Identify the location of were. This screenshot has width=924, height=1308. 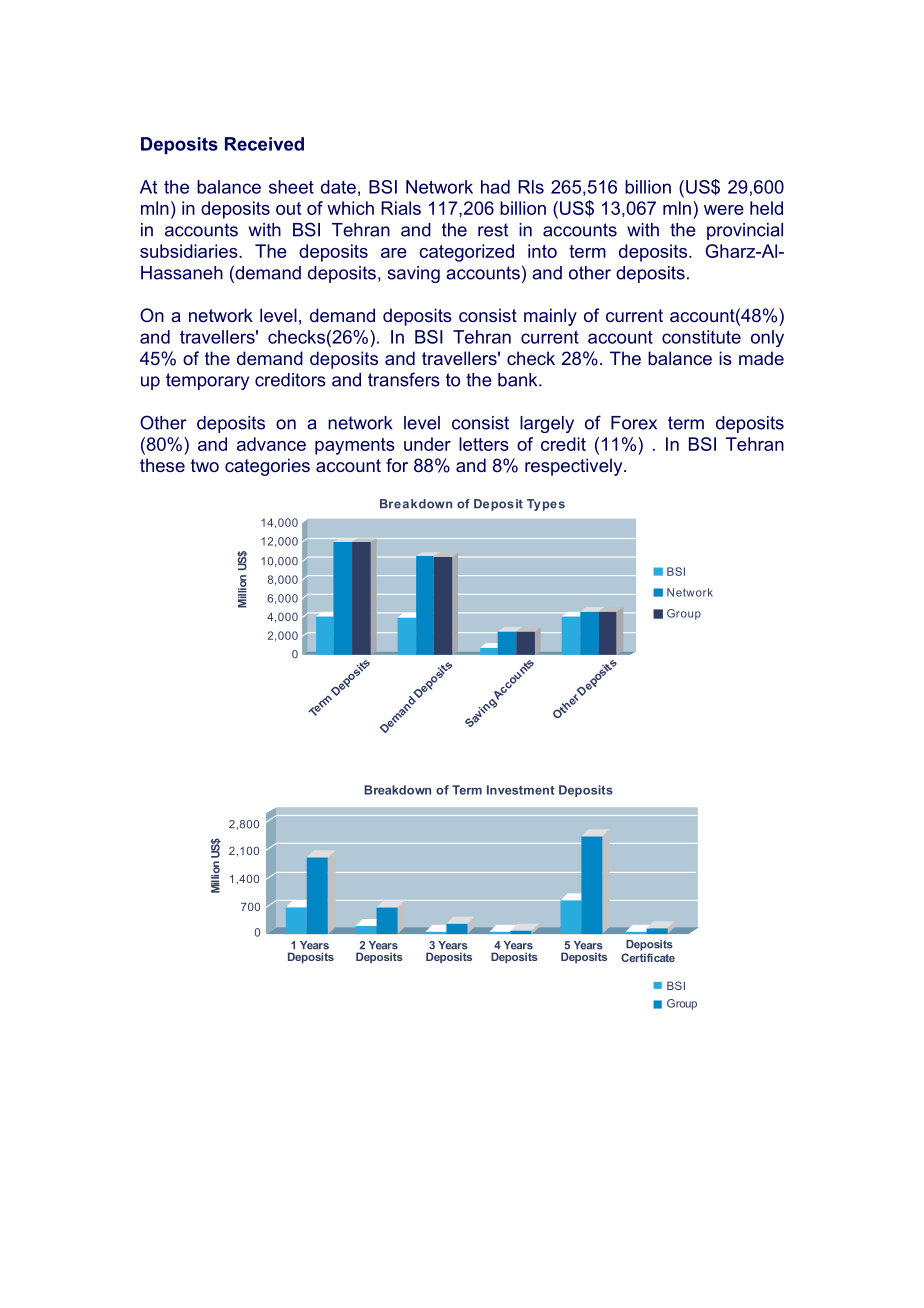
(724, 210).
